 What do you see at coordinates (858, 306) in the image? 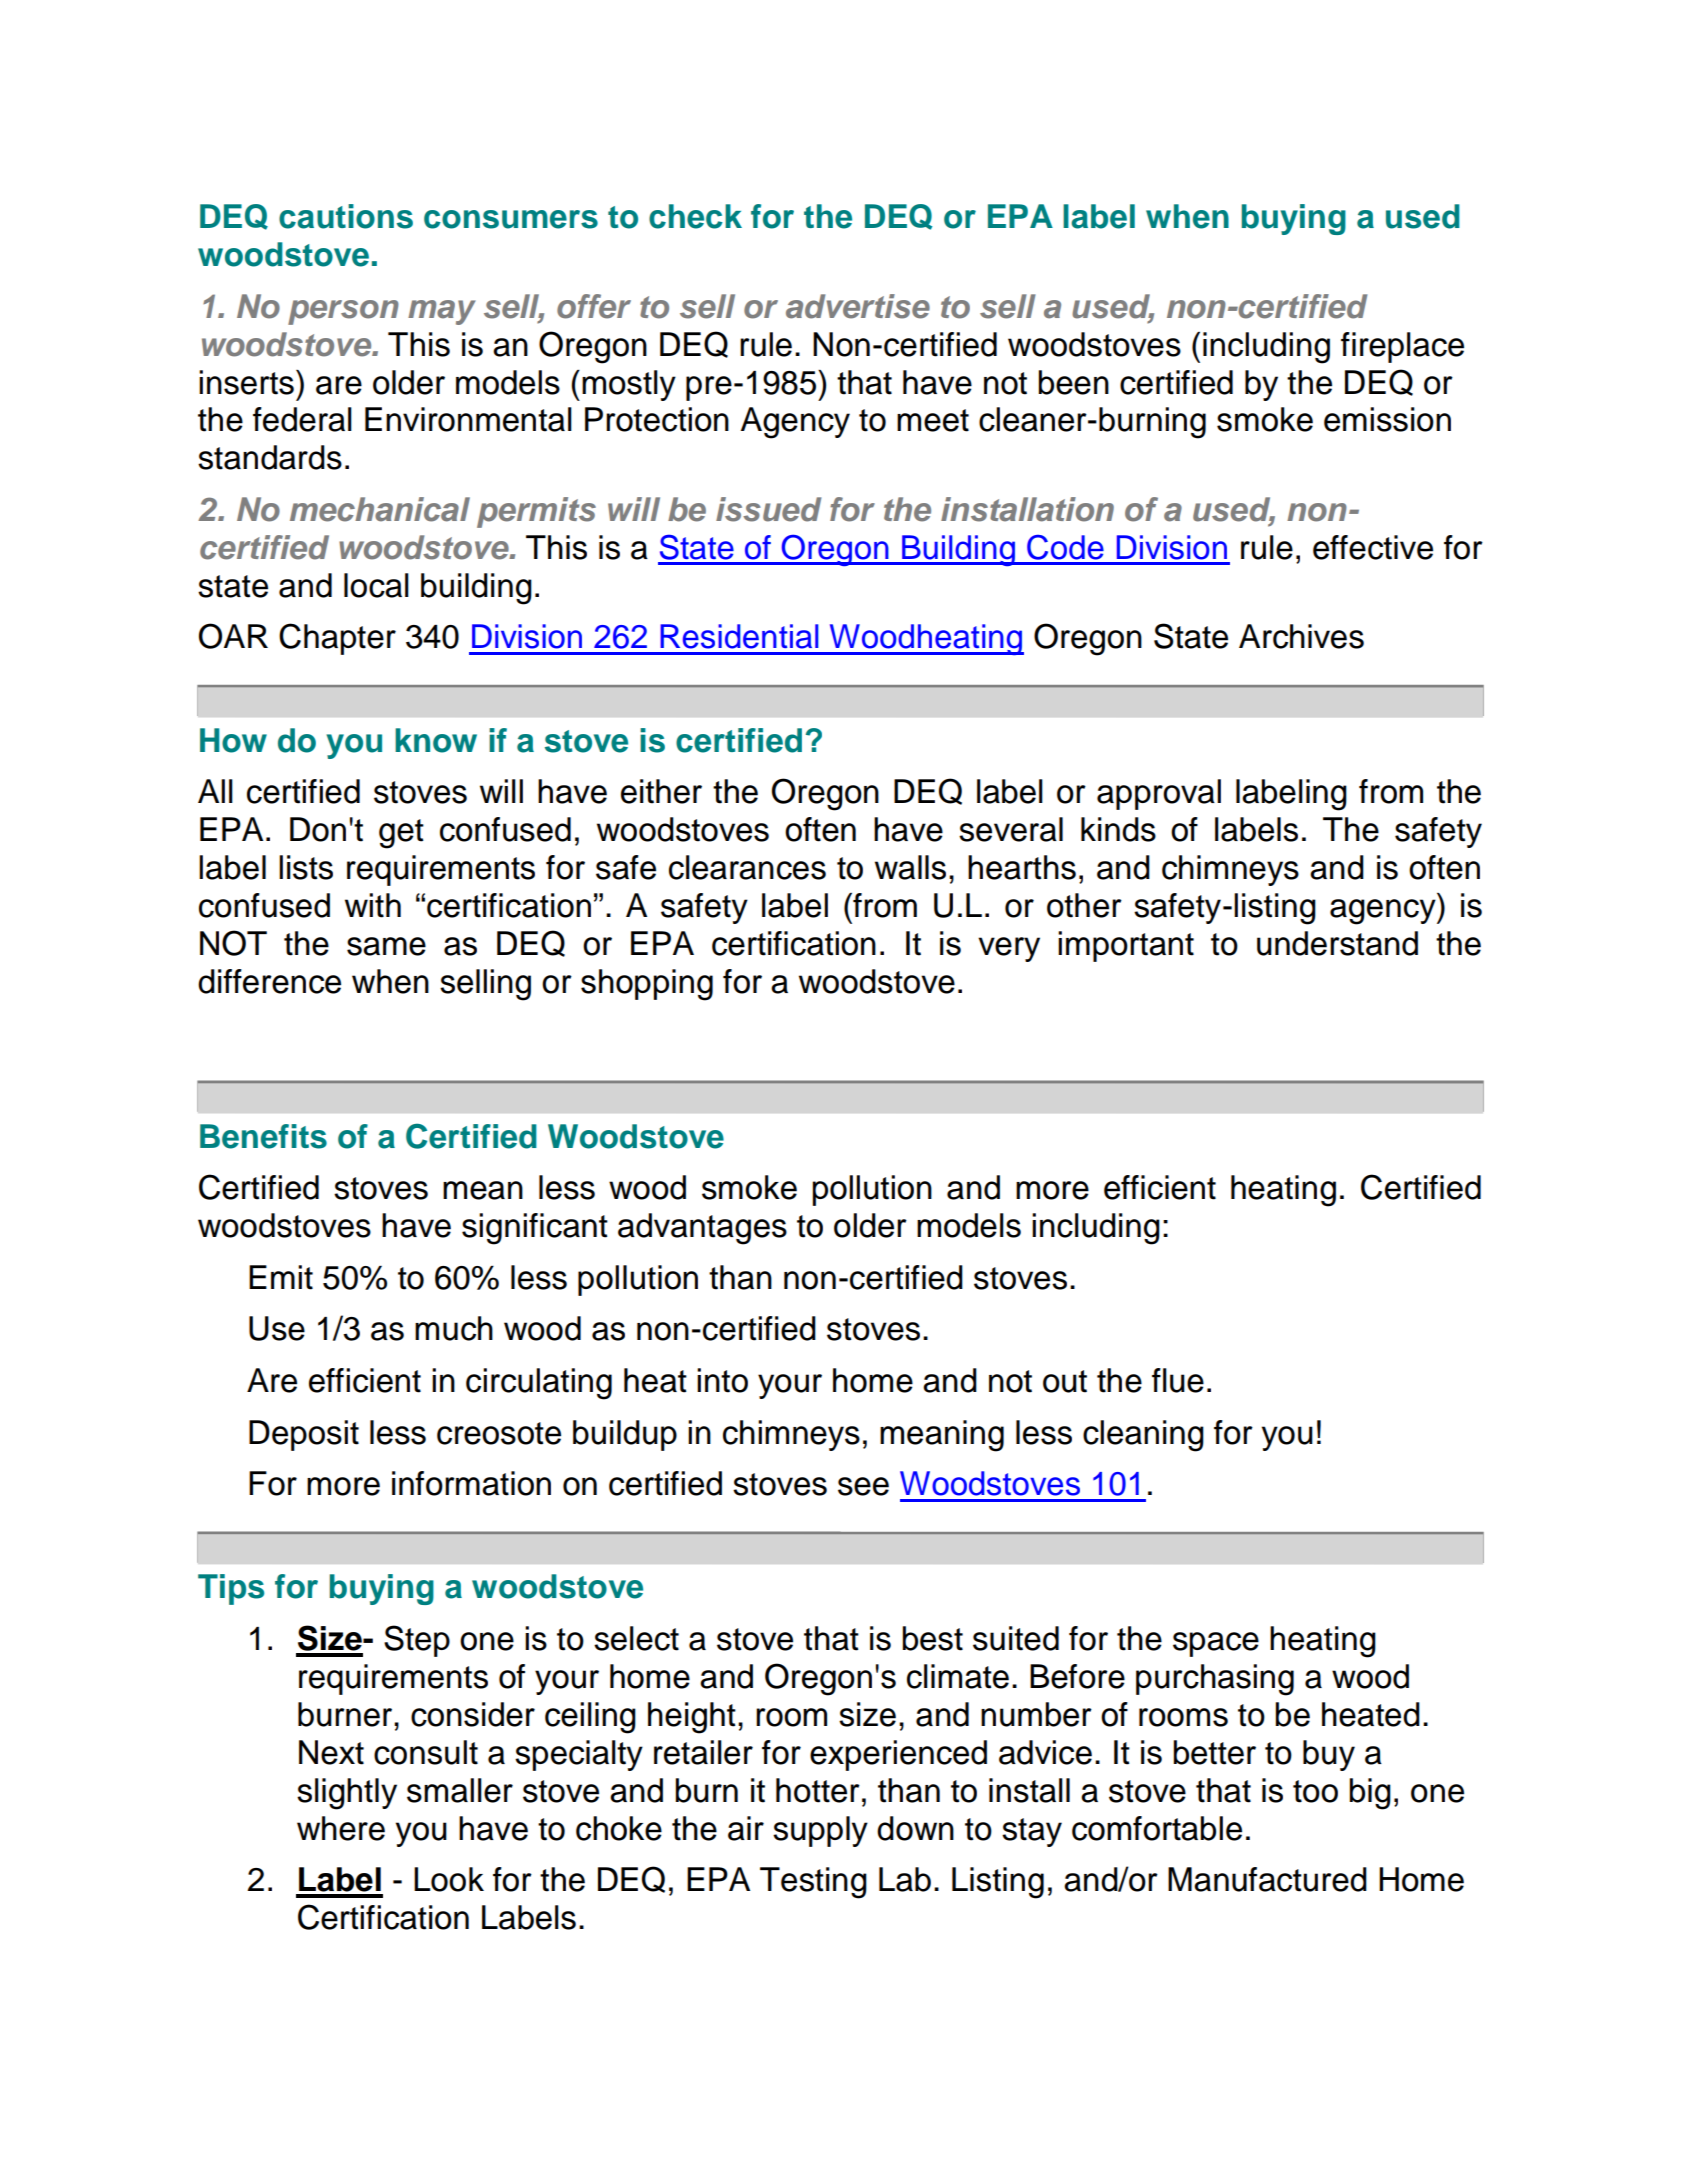
I see `advertise` at bounding box center [858, 306].
